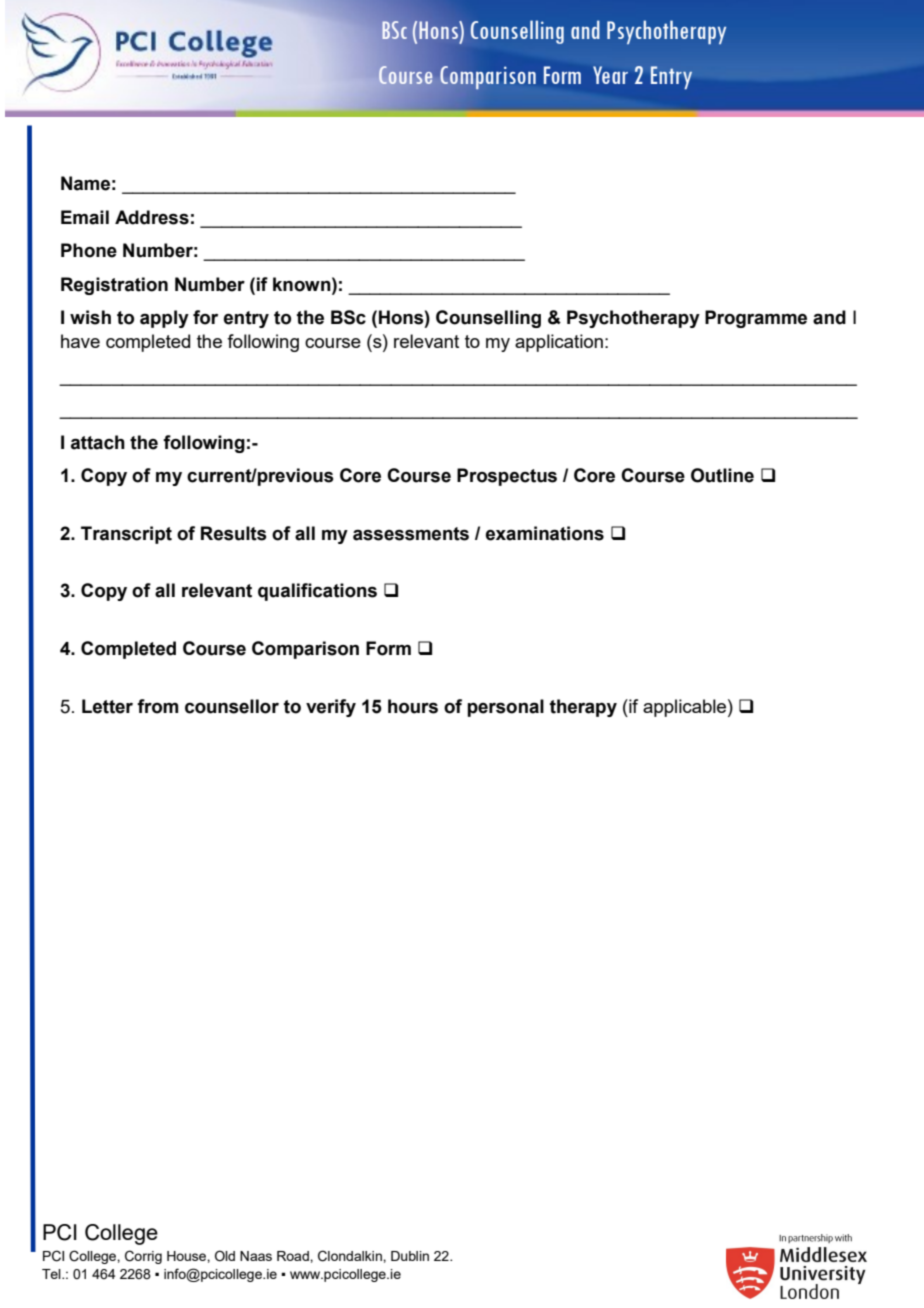 The image size is (924, 1308). I want to click on Programme, so click(756, 319).
